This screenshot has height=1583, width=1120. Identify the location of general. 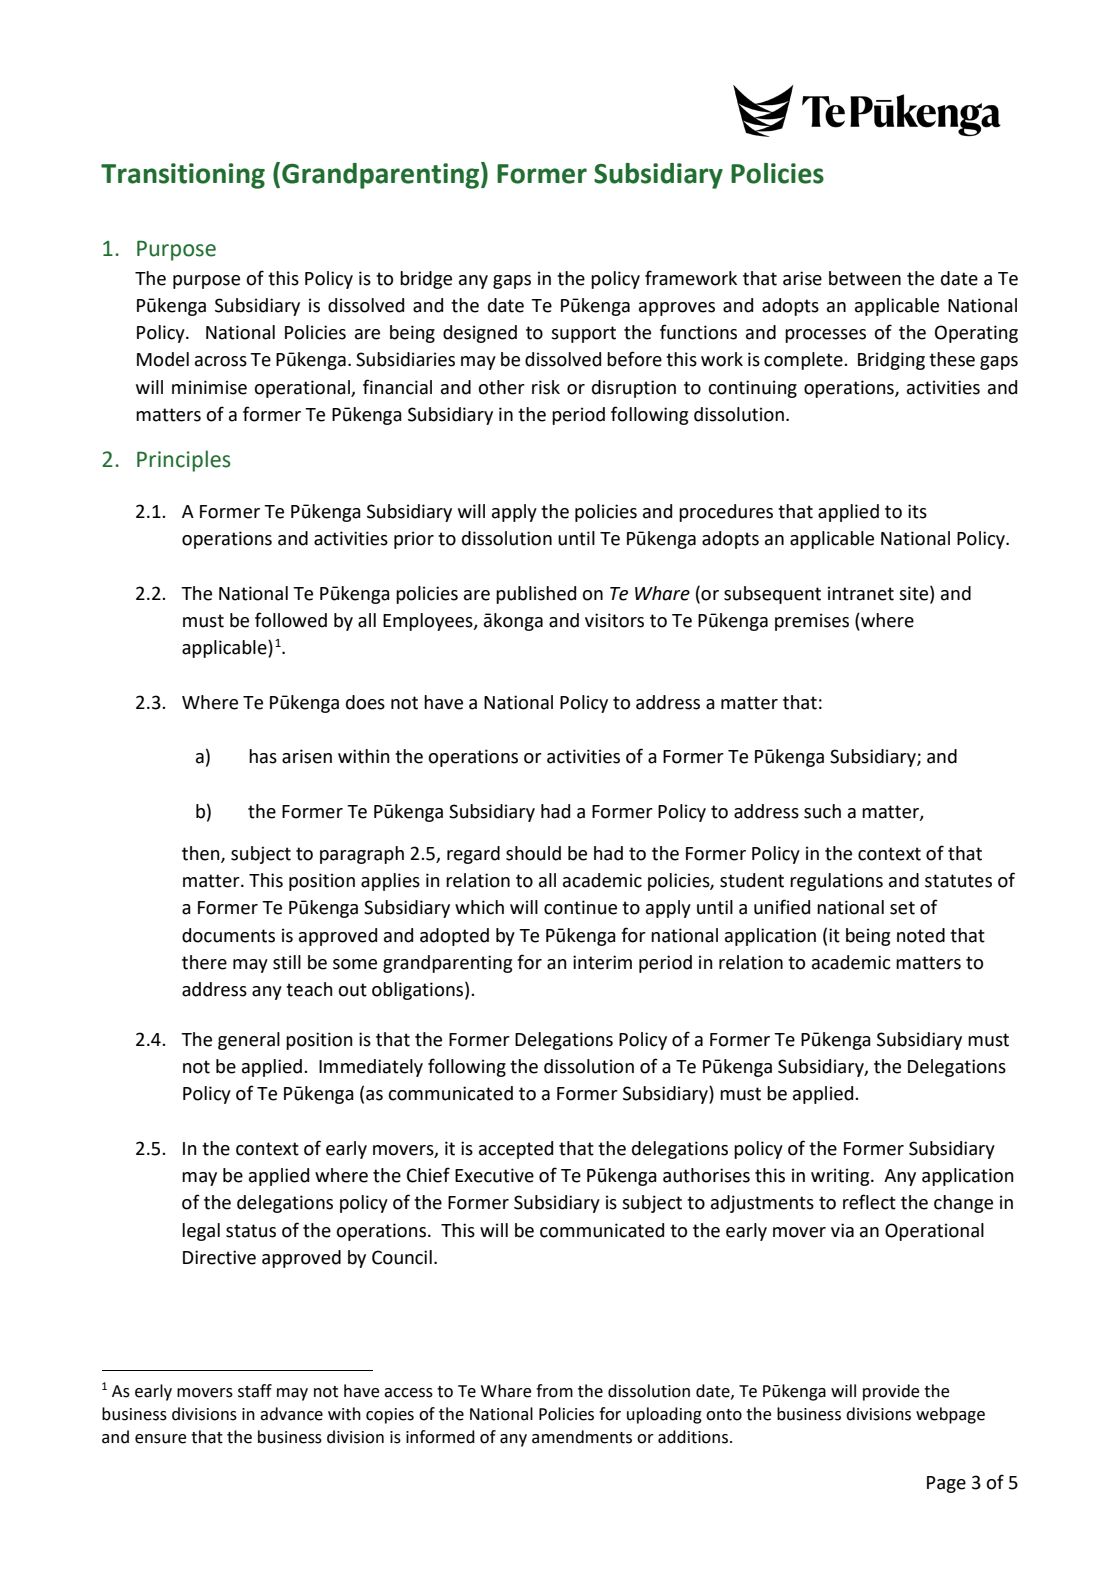
(249, 1041).
